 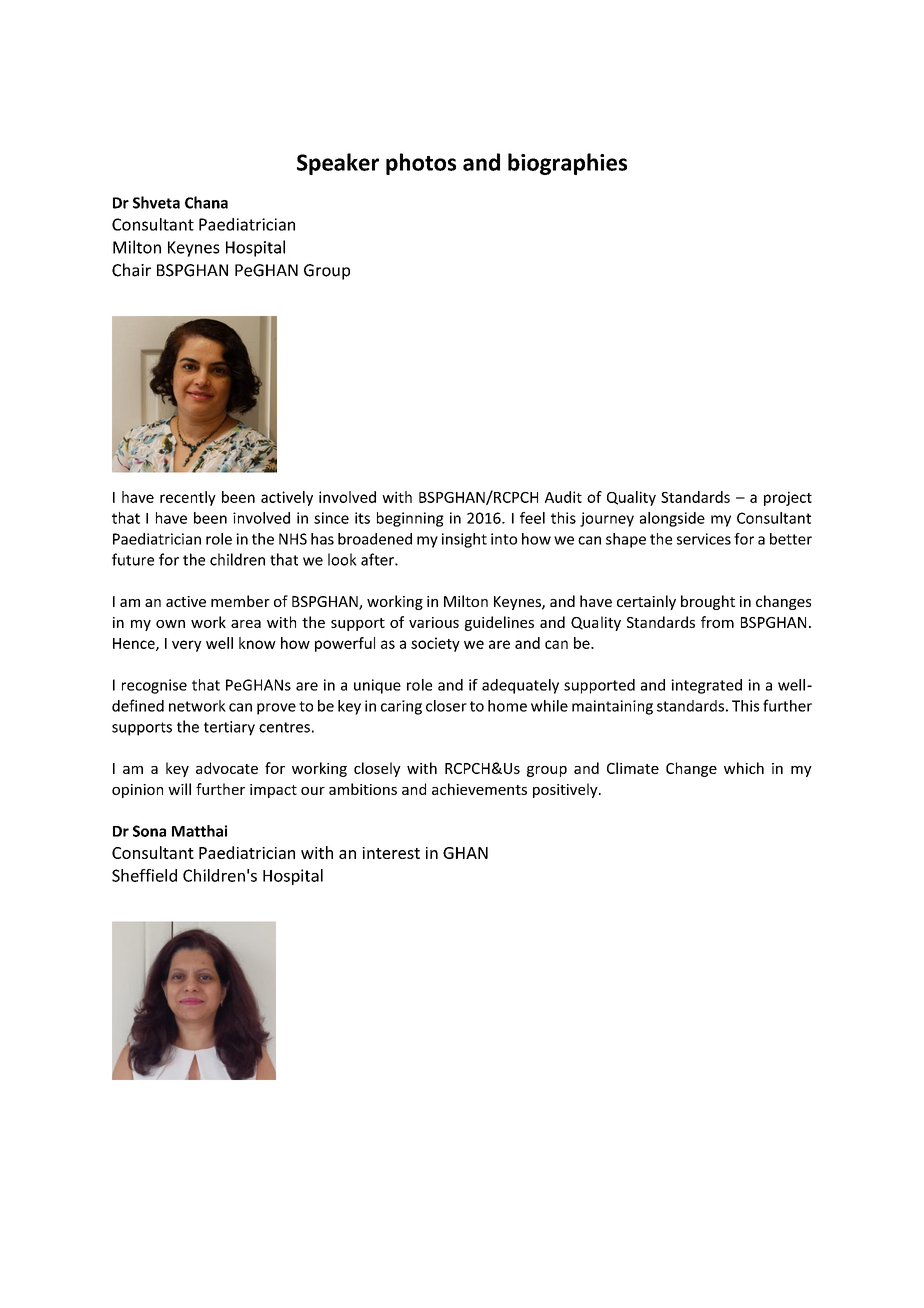 What do you see at coordinates (206, 202) in the page?
I see `Chana` at bounding box center [206, 202].
